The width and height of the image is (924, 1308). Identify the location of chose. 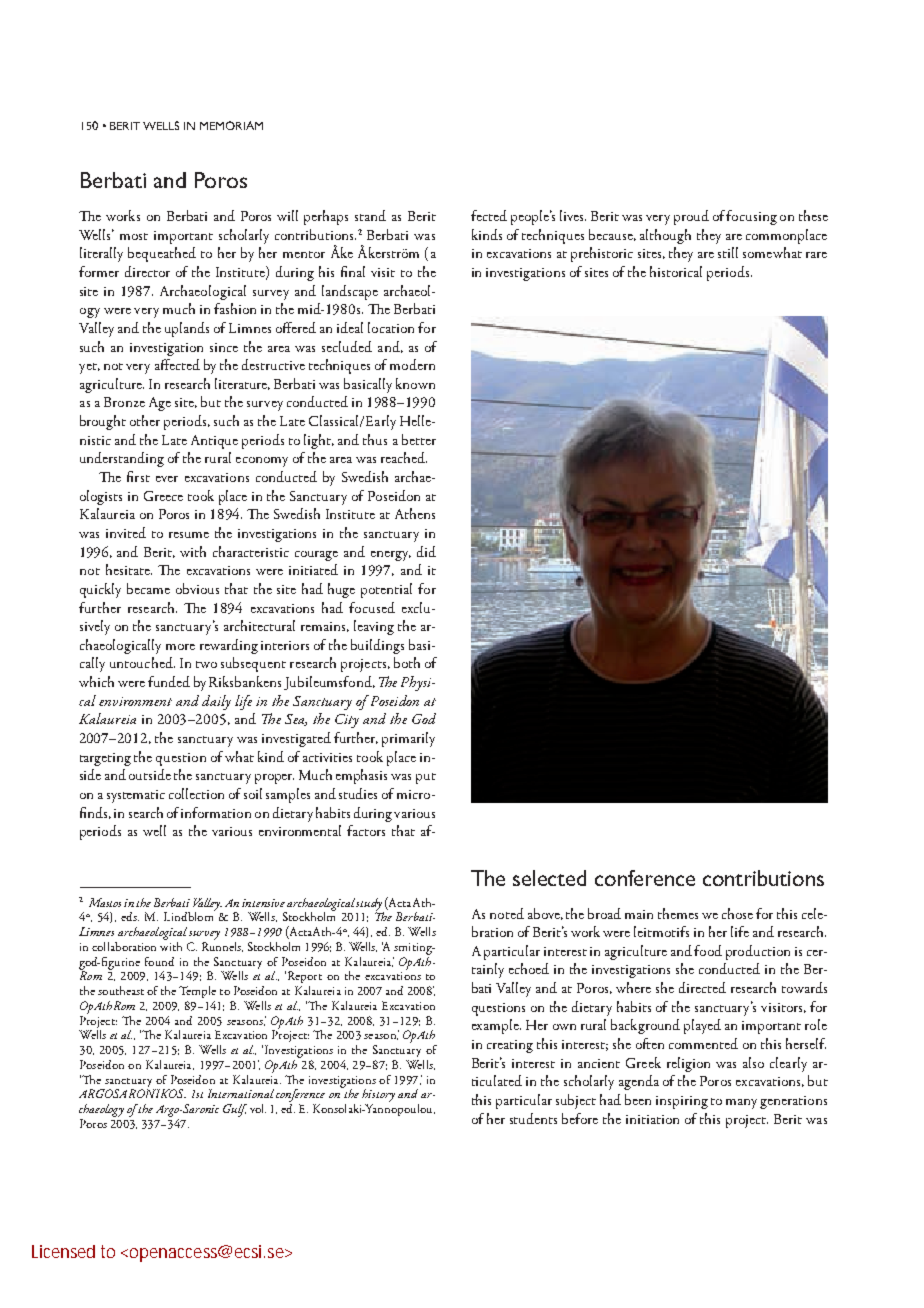
(737, 913).
